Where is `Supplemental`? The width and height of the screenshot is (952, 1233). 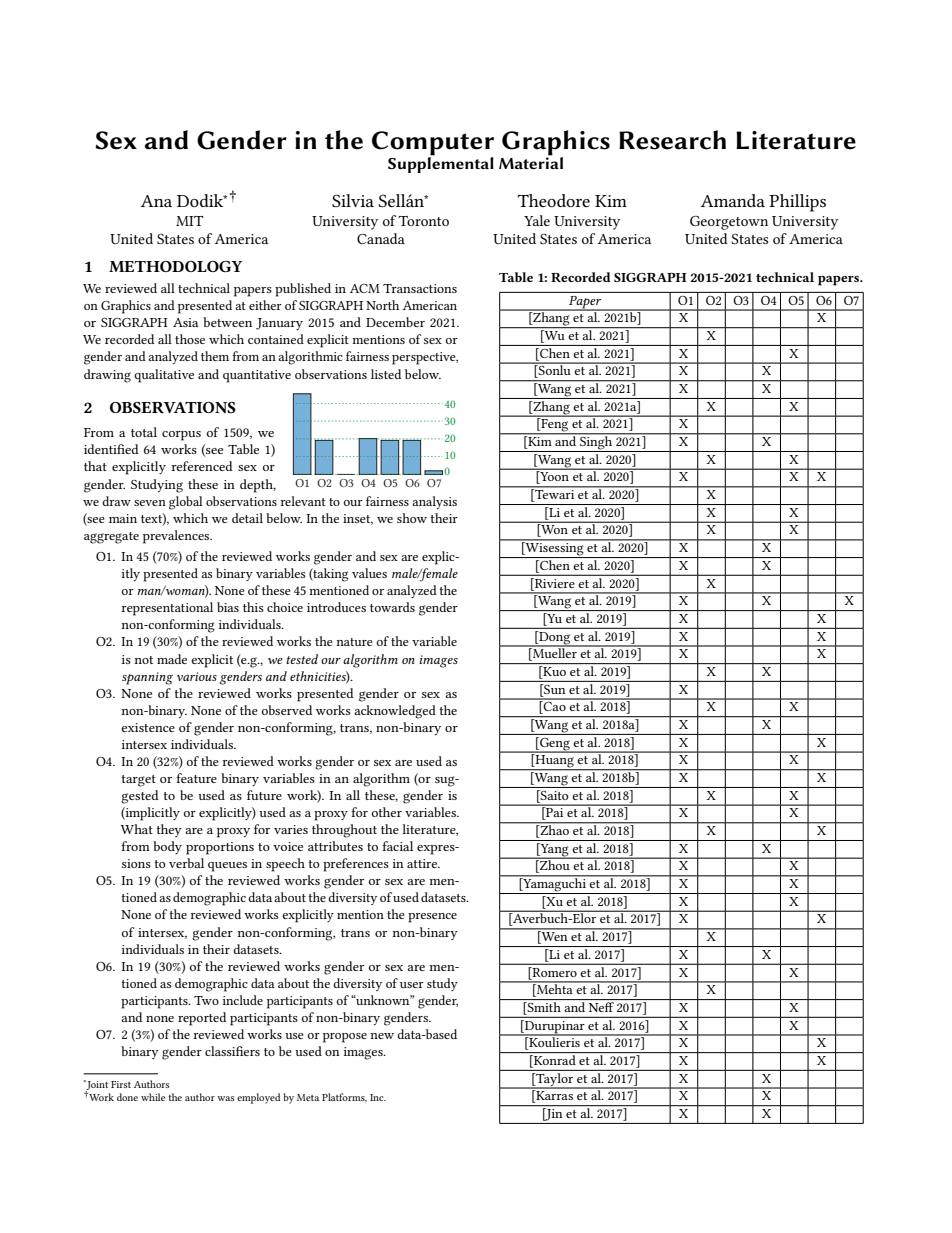
Supplemental is located at coordinates (441, 164).
